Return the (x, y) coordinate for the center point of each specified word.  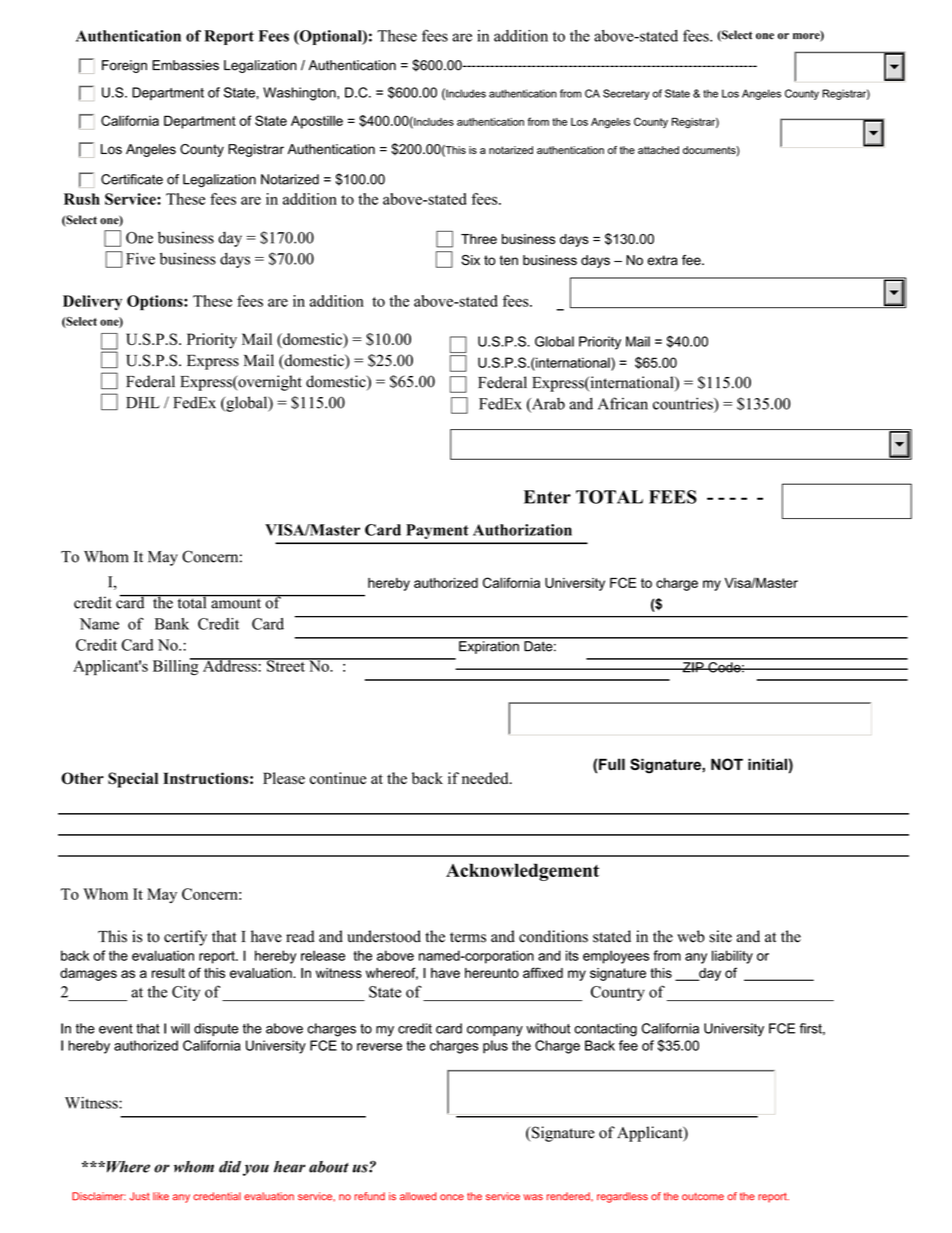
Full (612, 764)
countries (684, 403)
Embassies (185, 65)
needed (486, 778)
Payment (437, 531)
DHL (143, 403)
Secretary (626, 94)
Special (133, 780)
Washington (300, 94)
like (161, 1196)
